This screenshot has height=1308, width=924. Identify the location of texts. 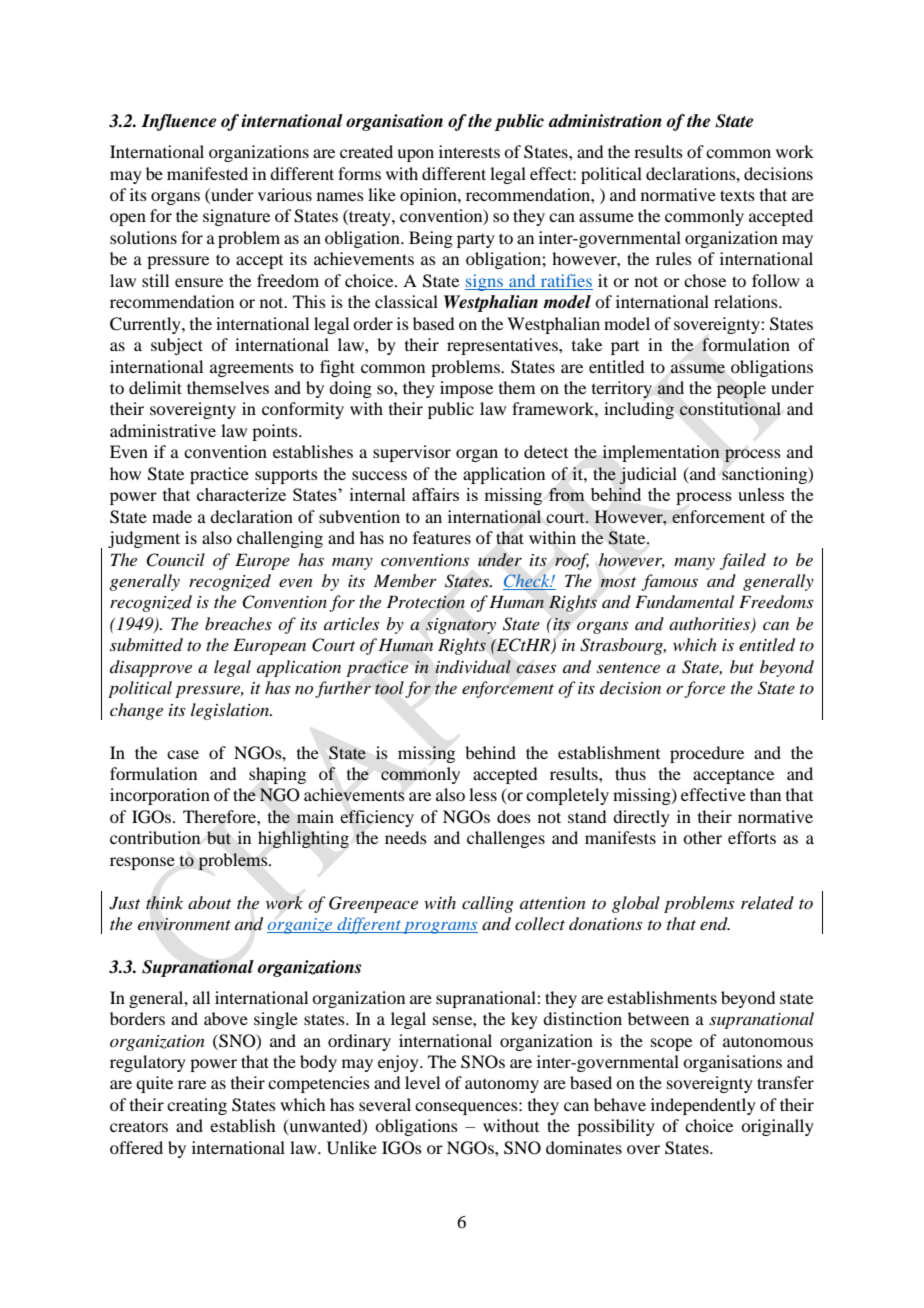
(737, 195).
